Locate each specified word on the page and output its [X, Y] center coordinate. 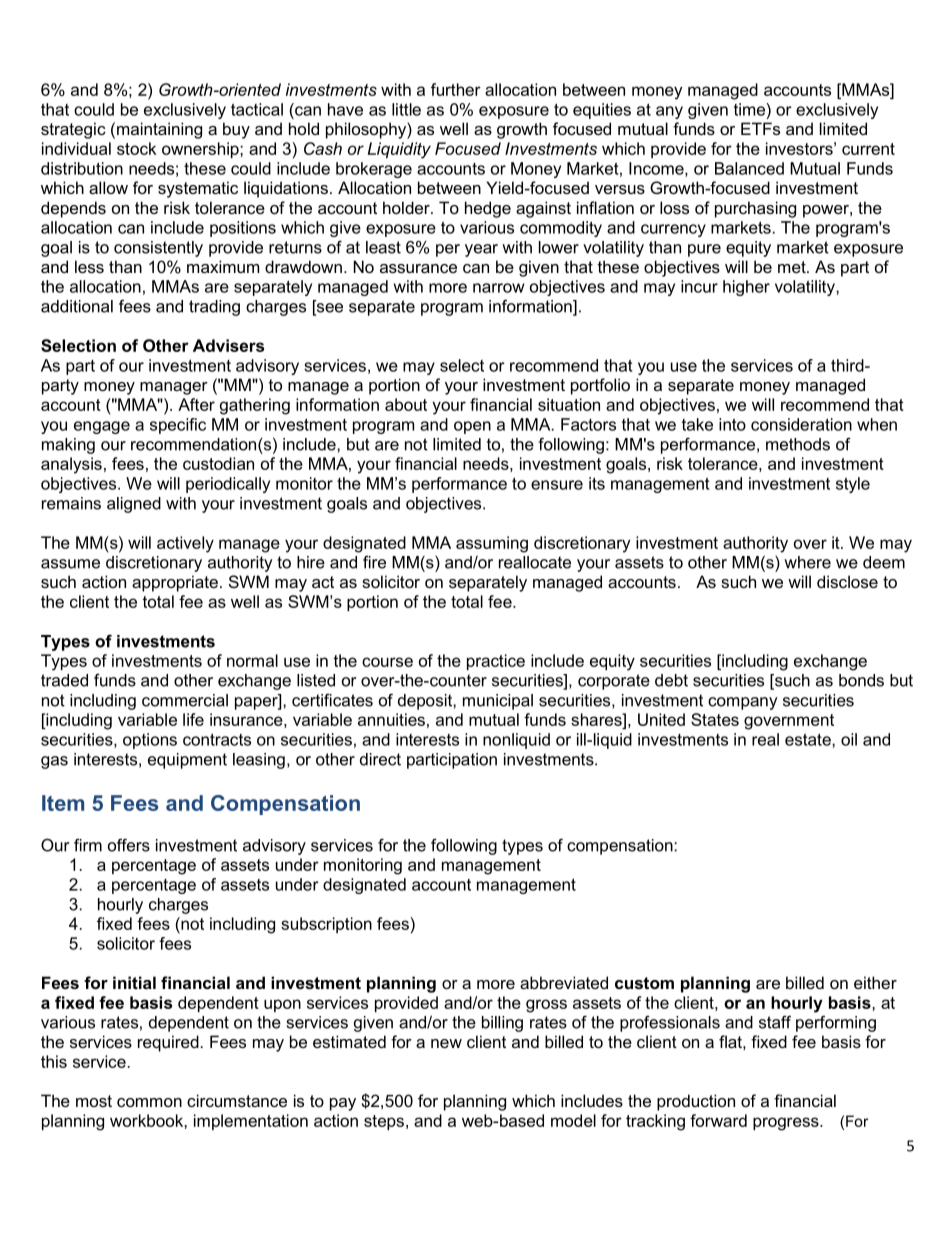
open [472, 427]
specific [178, 426]
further [456, 89]
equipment [187, 761]
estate [809, 739]
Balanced [749, 168]
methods [798, 444]
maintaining [159, 130]
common [149, 1102]
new [446, 1043]
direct [380, 759]
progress [787, 1124]
